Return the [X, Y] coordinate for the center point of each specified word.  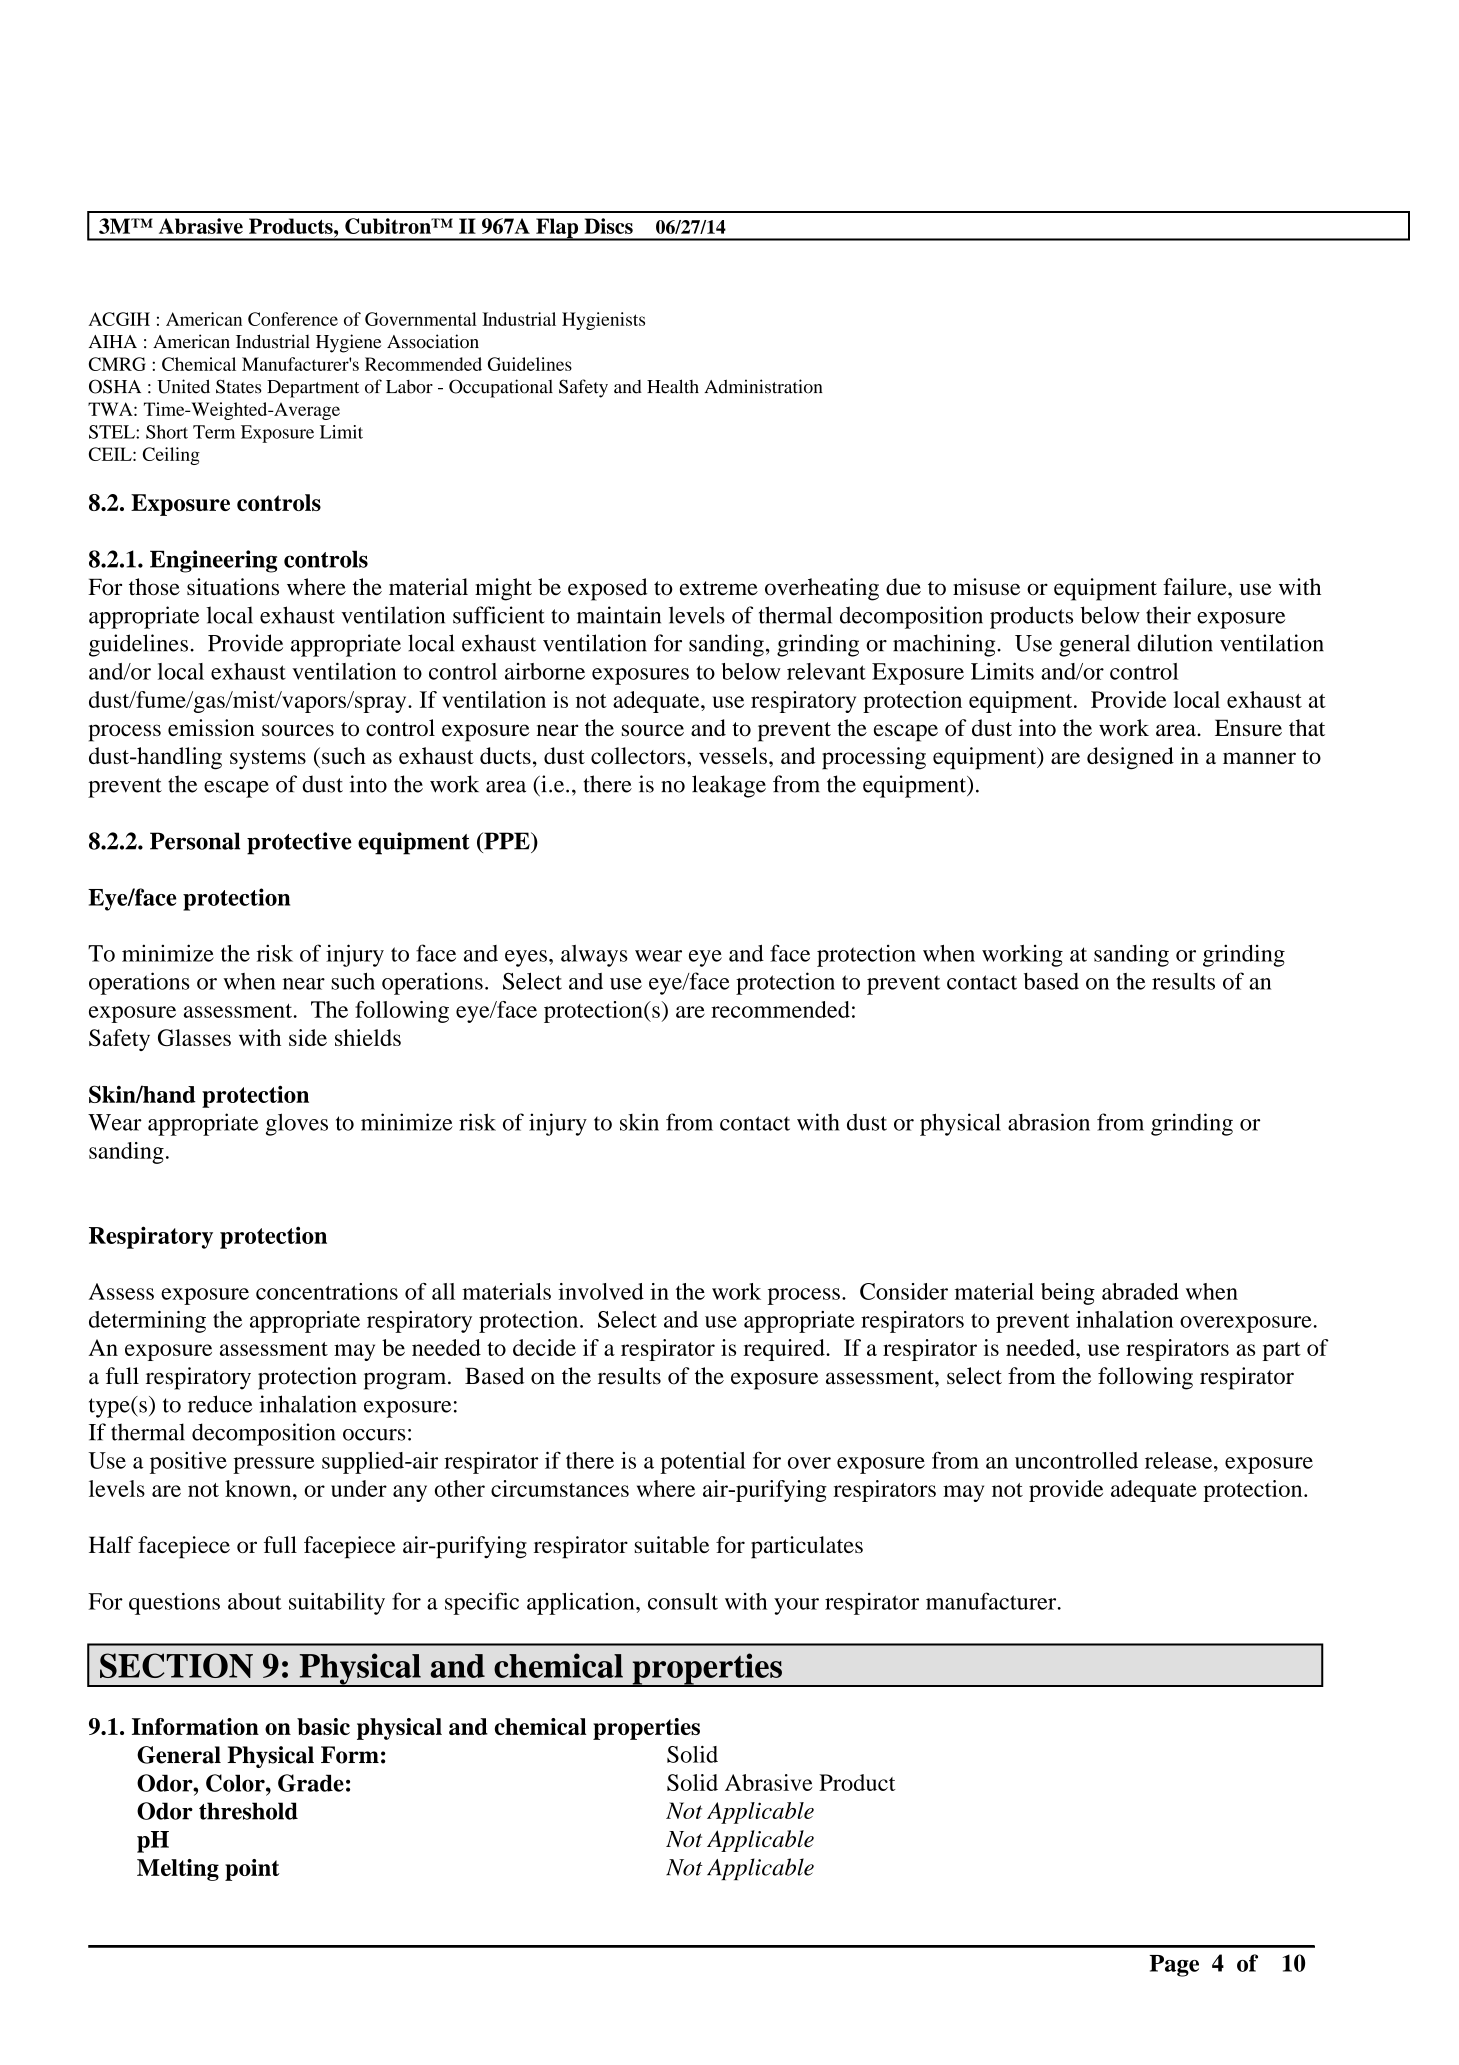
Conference [293, 319]
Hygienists [603, 321]
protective [299, 843]
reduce [220, 1404]
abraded [1140, 1291]
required [785, 1350]
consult [683, 1601]
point [252, 1870]
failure [1196, 587]
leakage [729, 786]
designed [1130, 758]
